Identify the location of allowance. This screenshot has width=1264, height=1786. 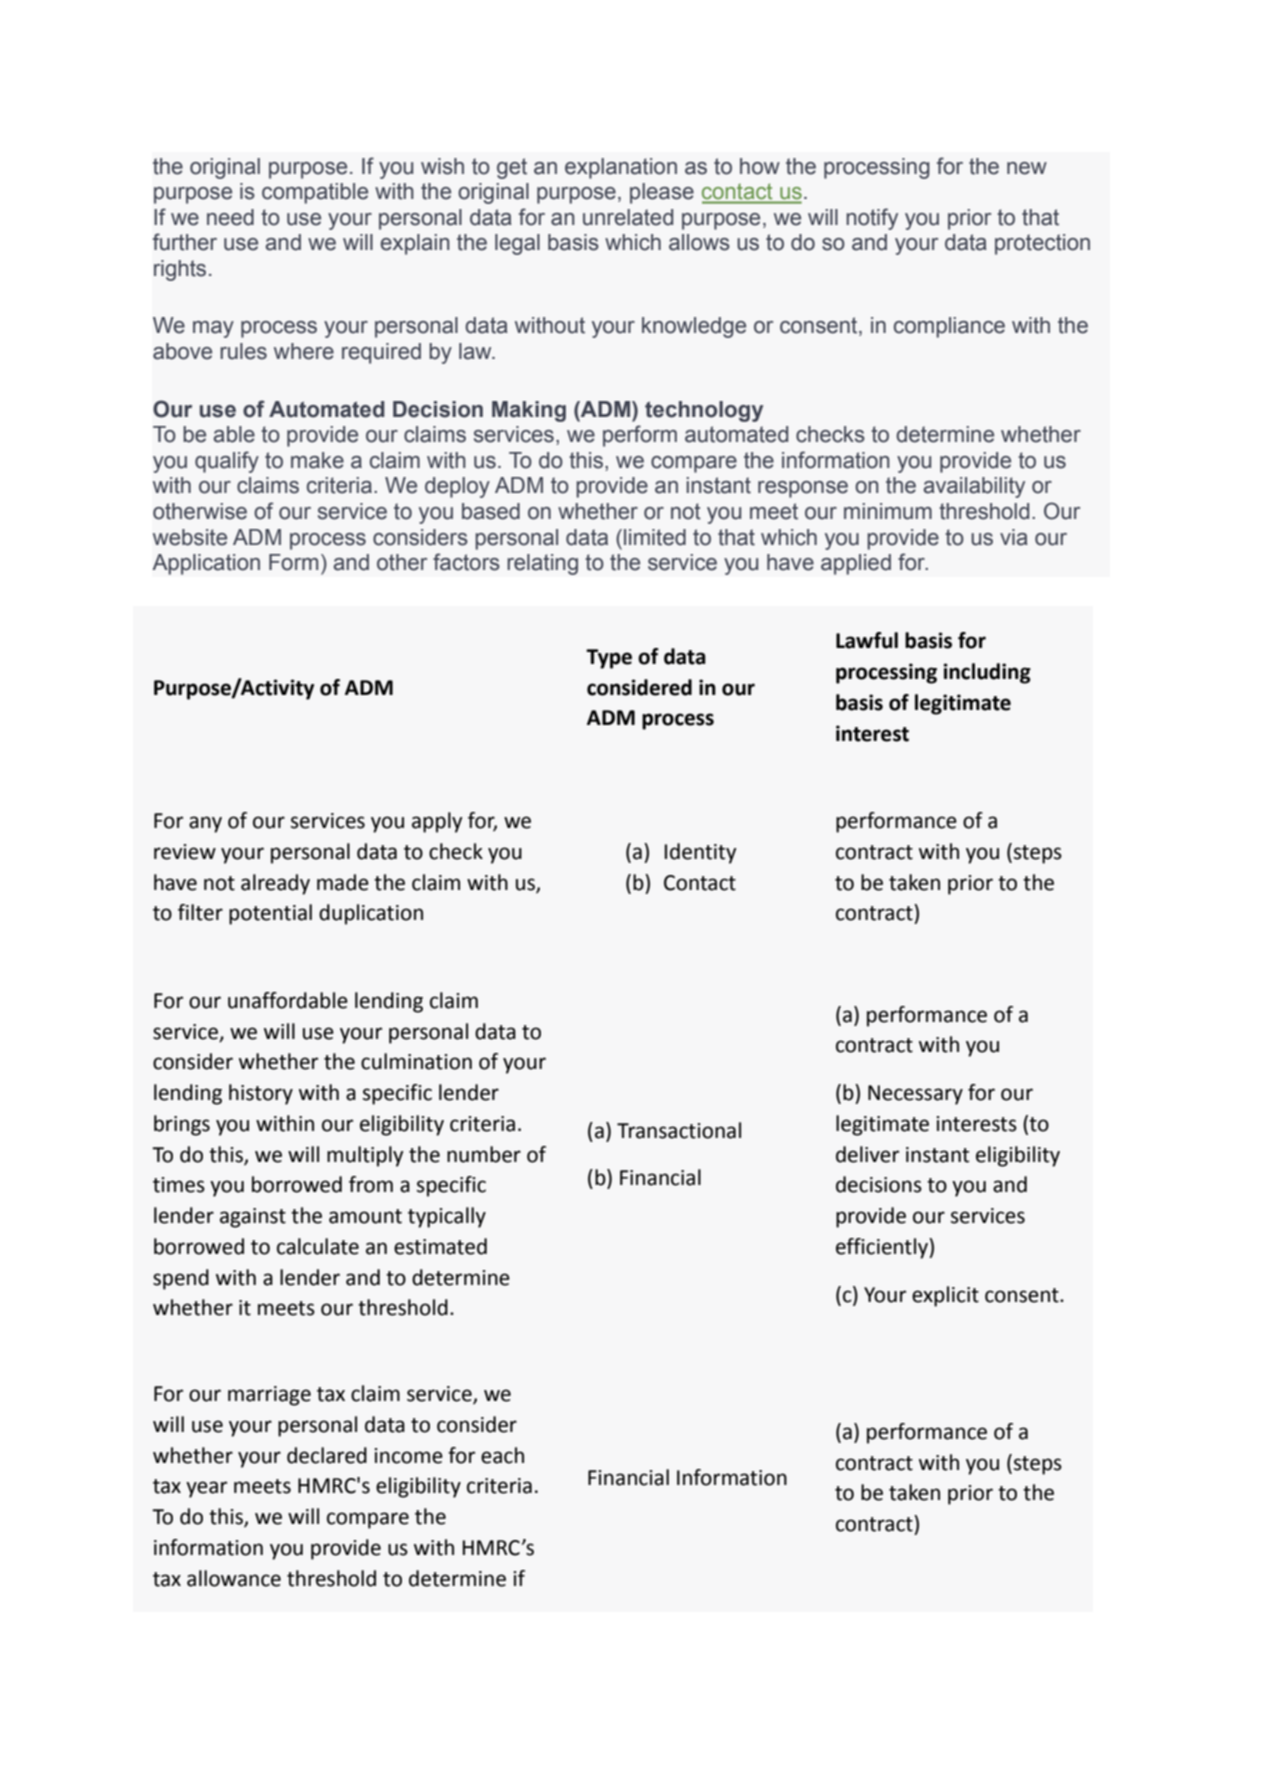
(234, 1578).
